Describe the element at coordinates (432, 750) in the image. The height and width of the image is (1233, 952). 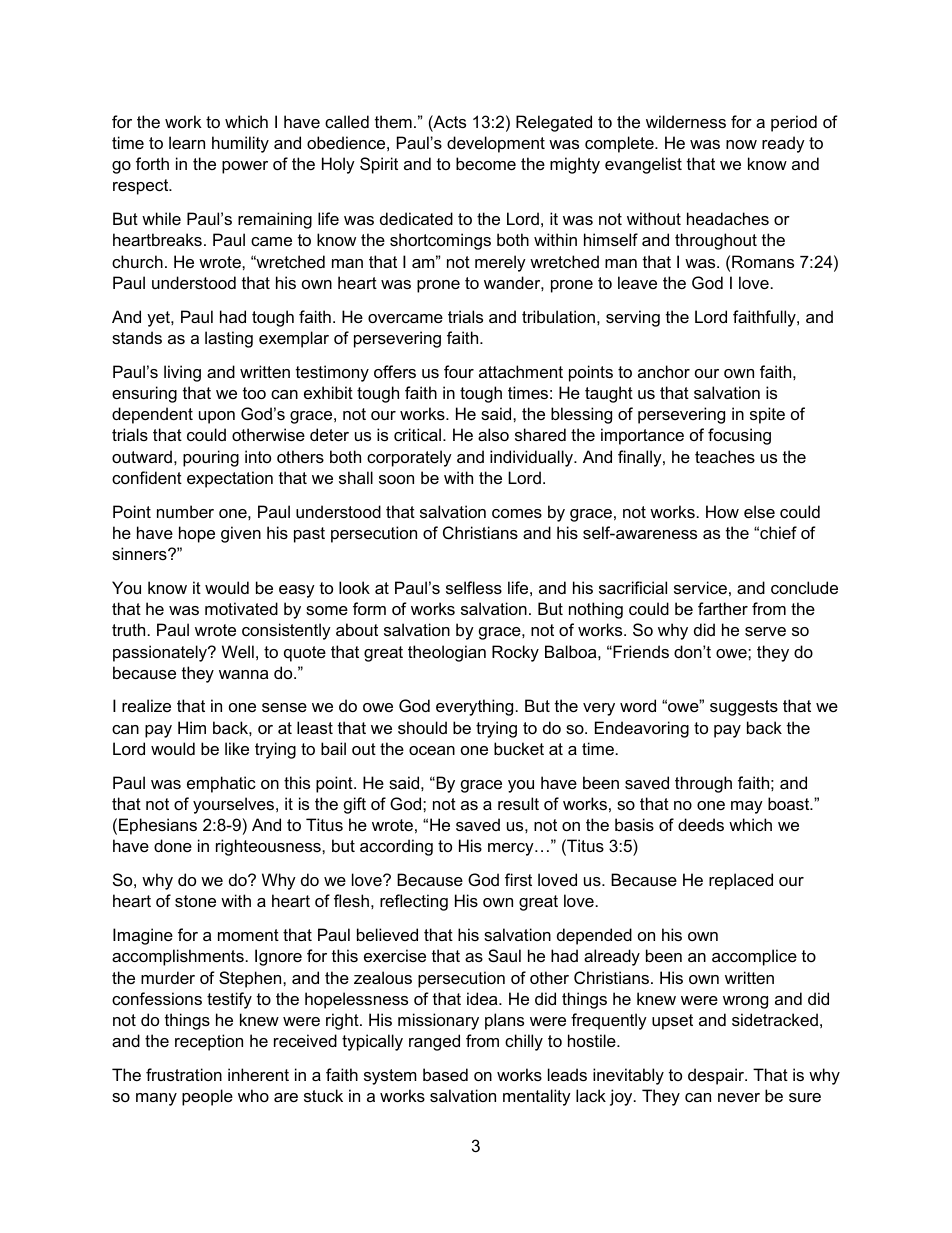
I see `ocean` at that location.
